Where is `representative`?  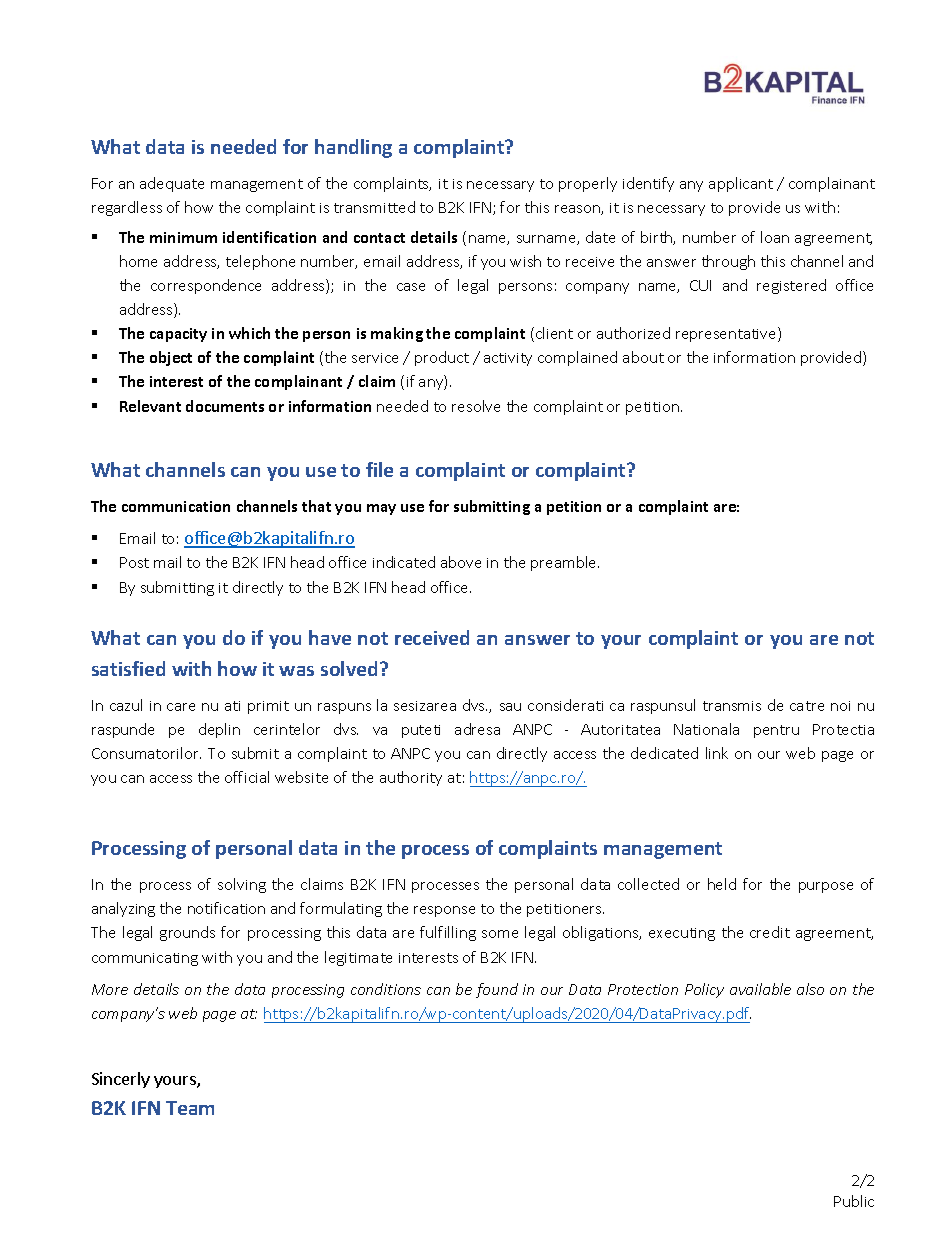 representative is located at coordinates (727, 334).
